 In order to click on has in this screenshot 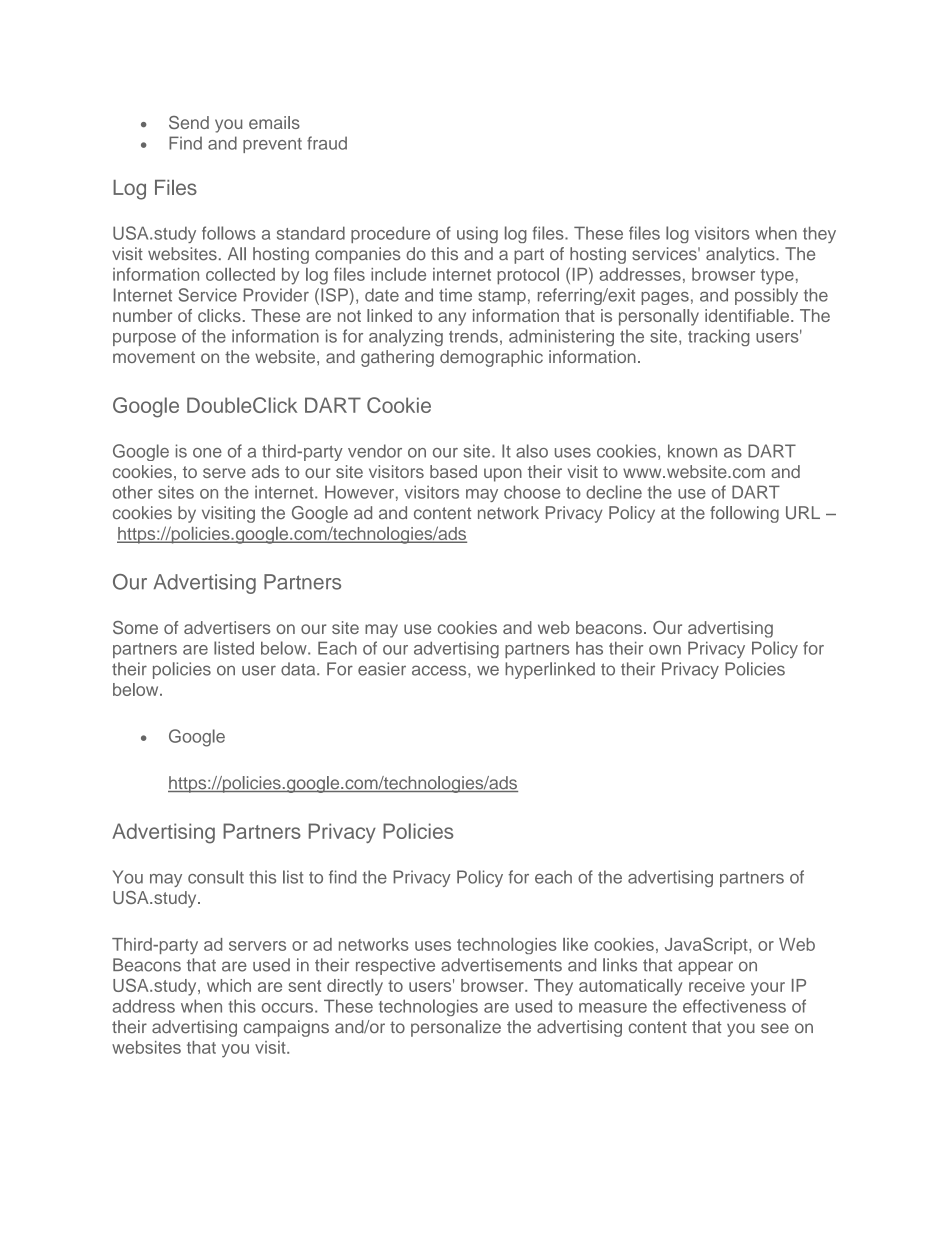, I will do `click(589, 648)`.
